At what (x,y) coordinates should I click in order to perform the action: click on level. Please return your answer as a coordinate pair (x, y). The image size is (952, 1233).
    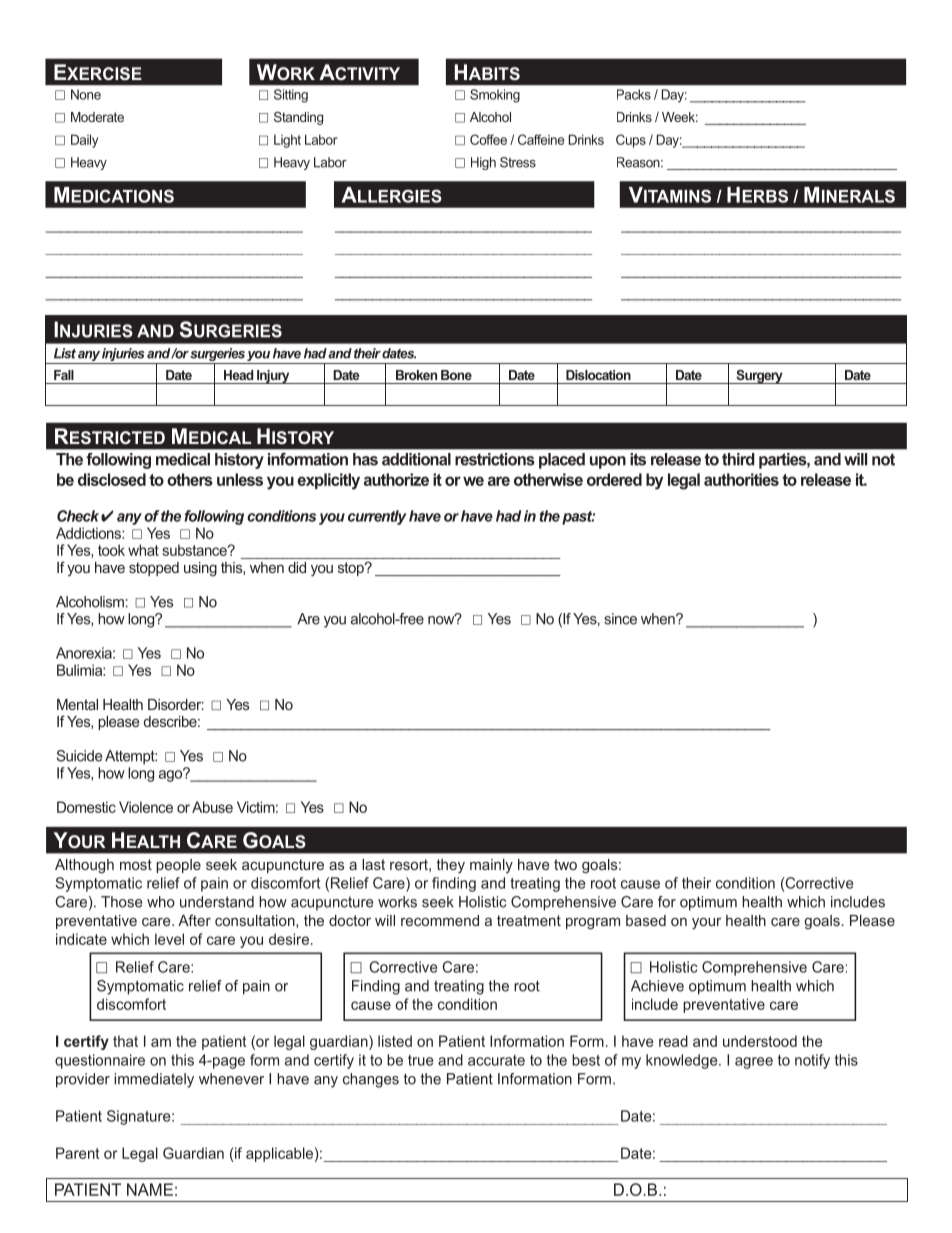
    Looking at the image, I should click on (169, 939).
